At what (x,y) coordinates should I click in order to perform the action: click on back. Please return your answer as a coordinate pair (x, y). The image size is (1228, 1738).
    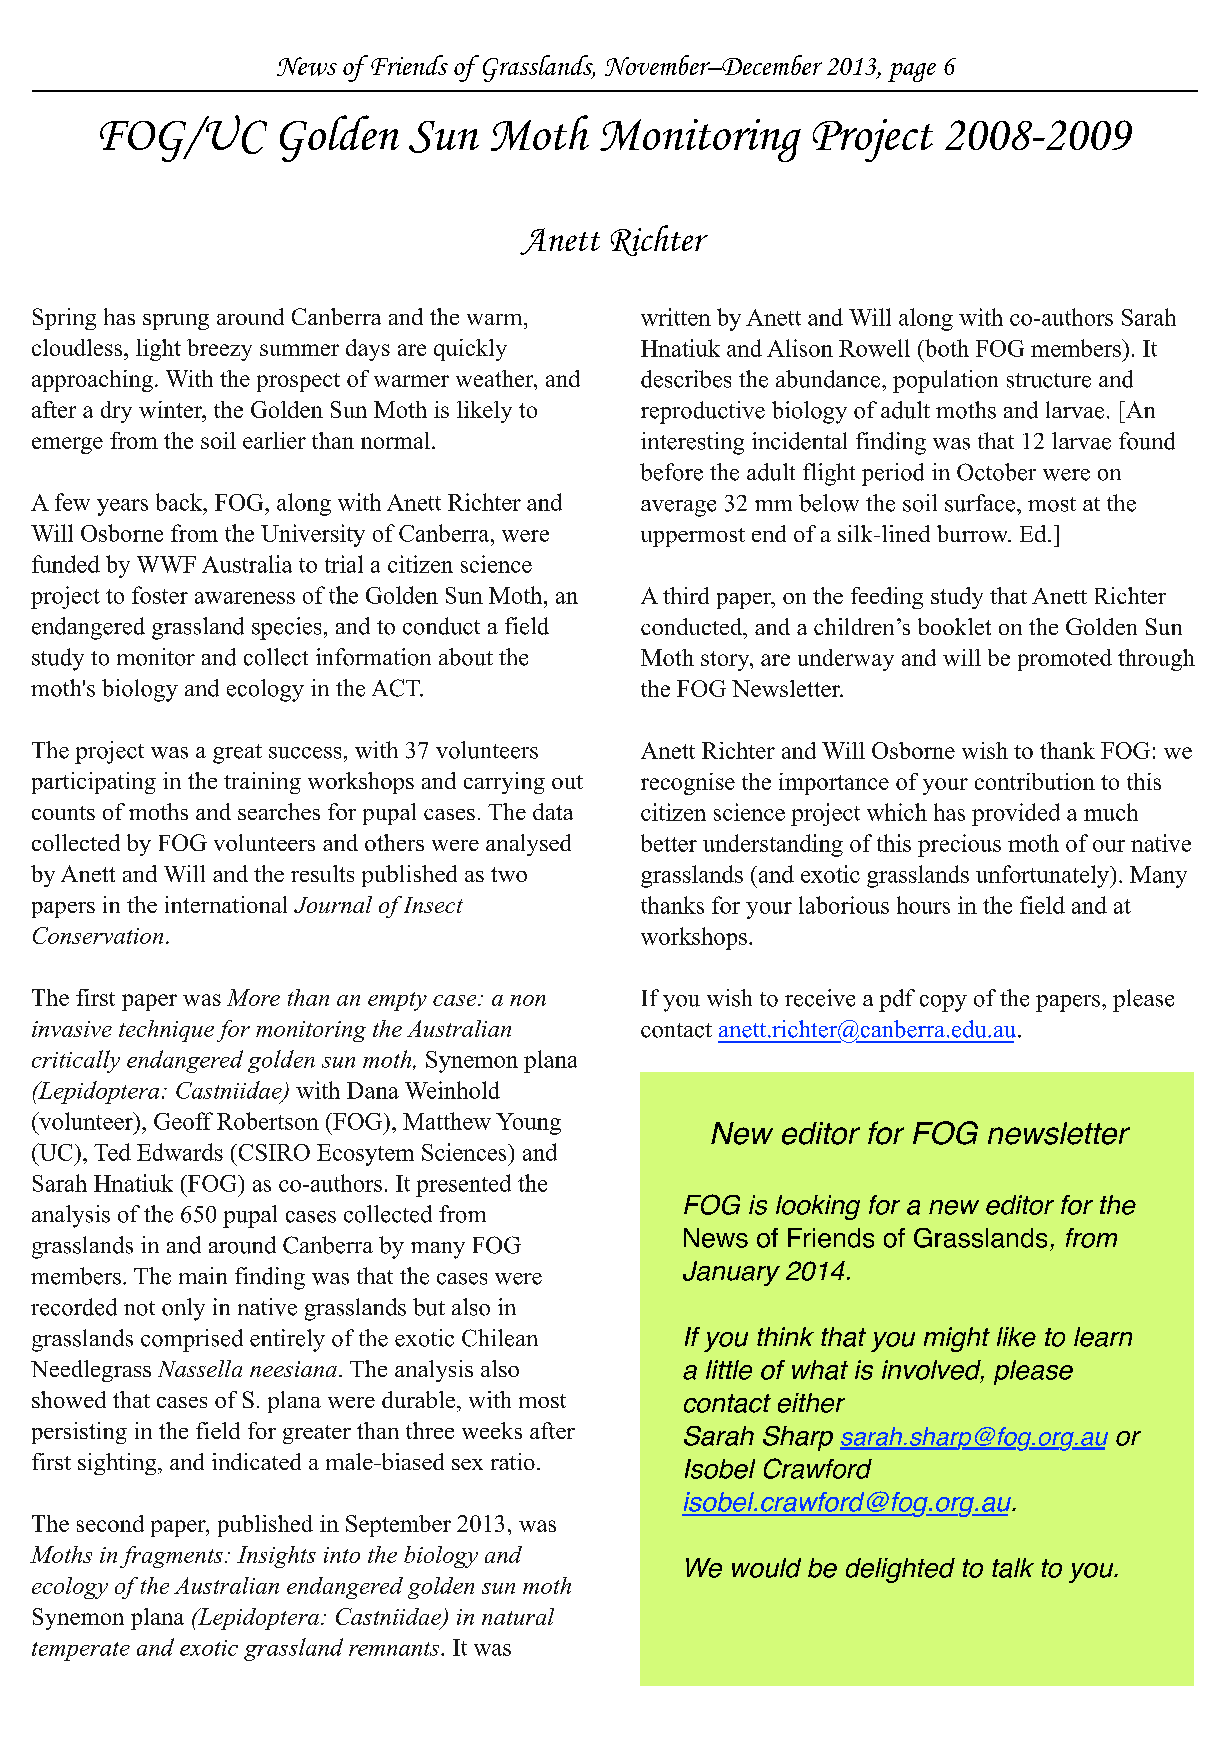
    Looking at the image, I should click on (180, 502).
